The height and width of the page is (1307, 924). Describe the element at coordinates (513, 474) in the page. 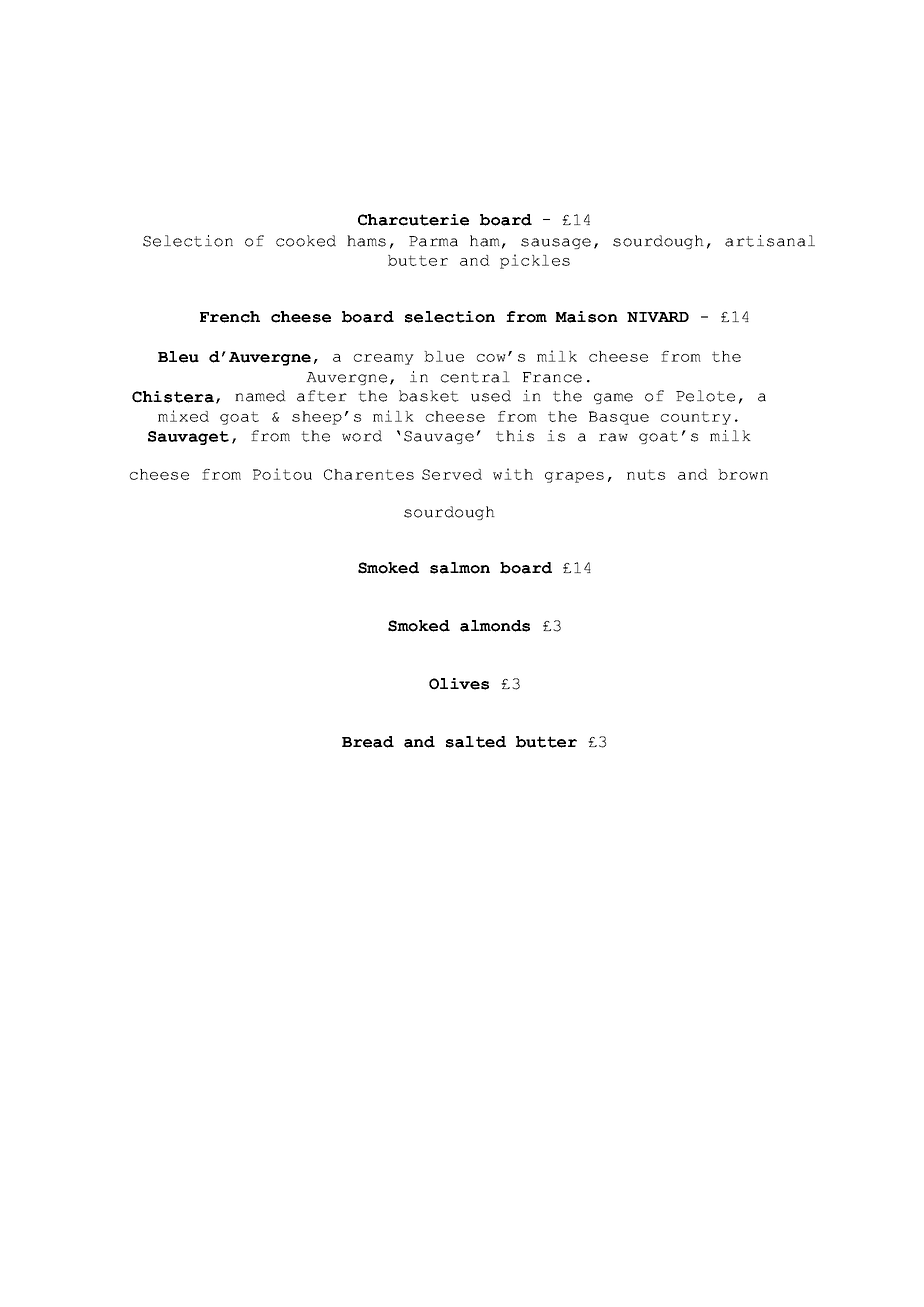

I see `with` at that location.
